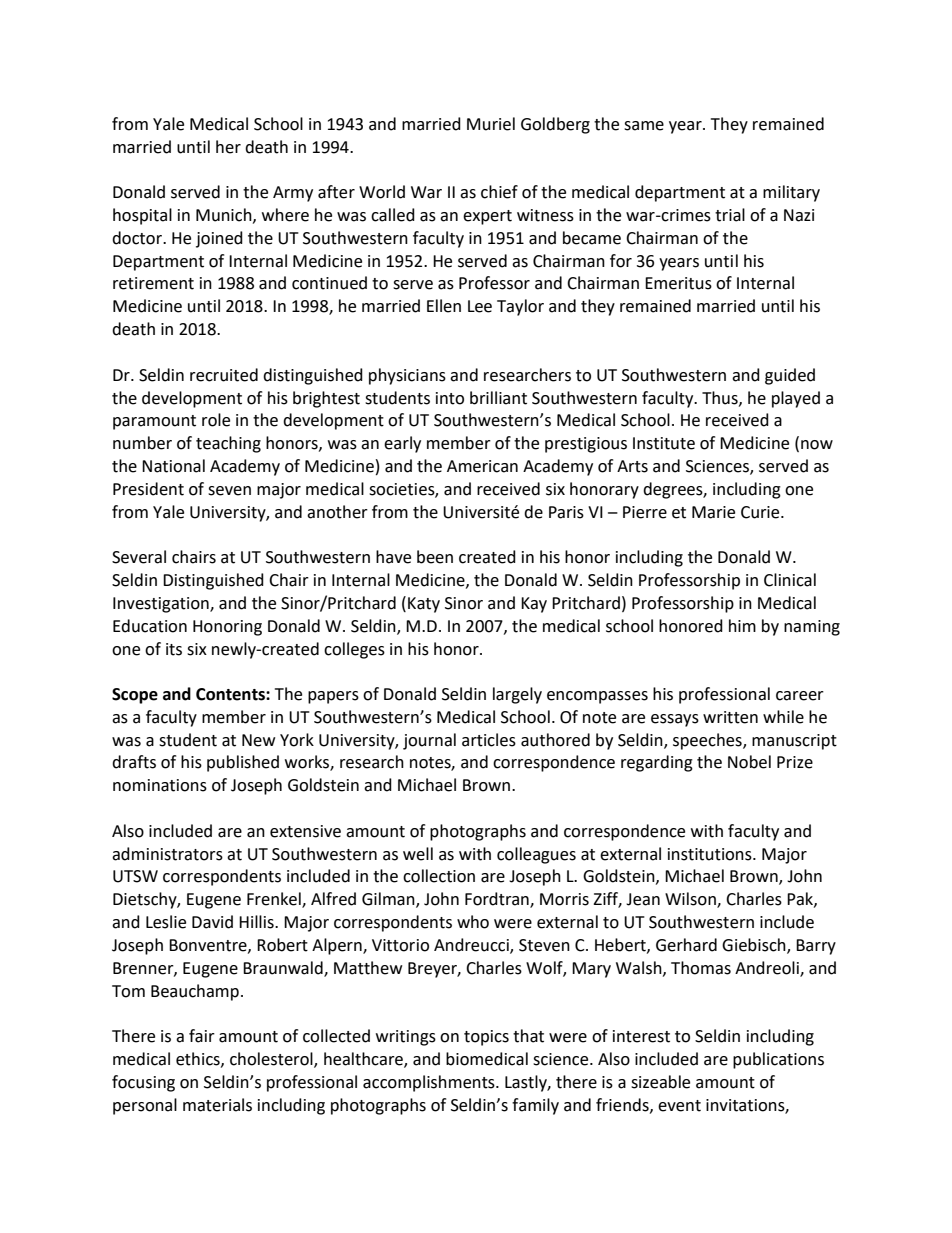 This screenshot has height=1233, width=952. I want to click on Investigation, so click(162, 605).
